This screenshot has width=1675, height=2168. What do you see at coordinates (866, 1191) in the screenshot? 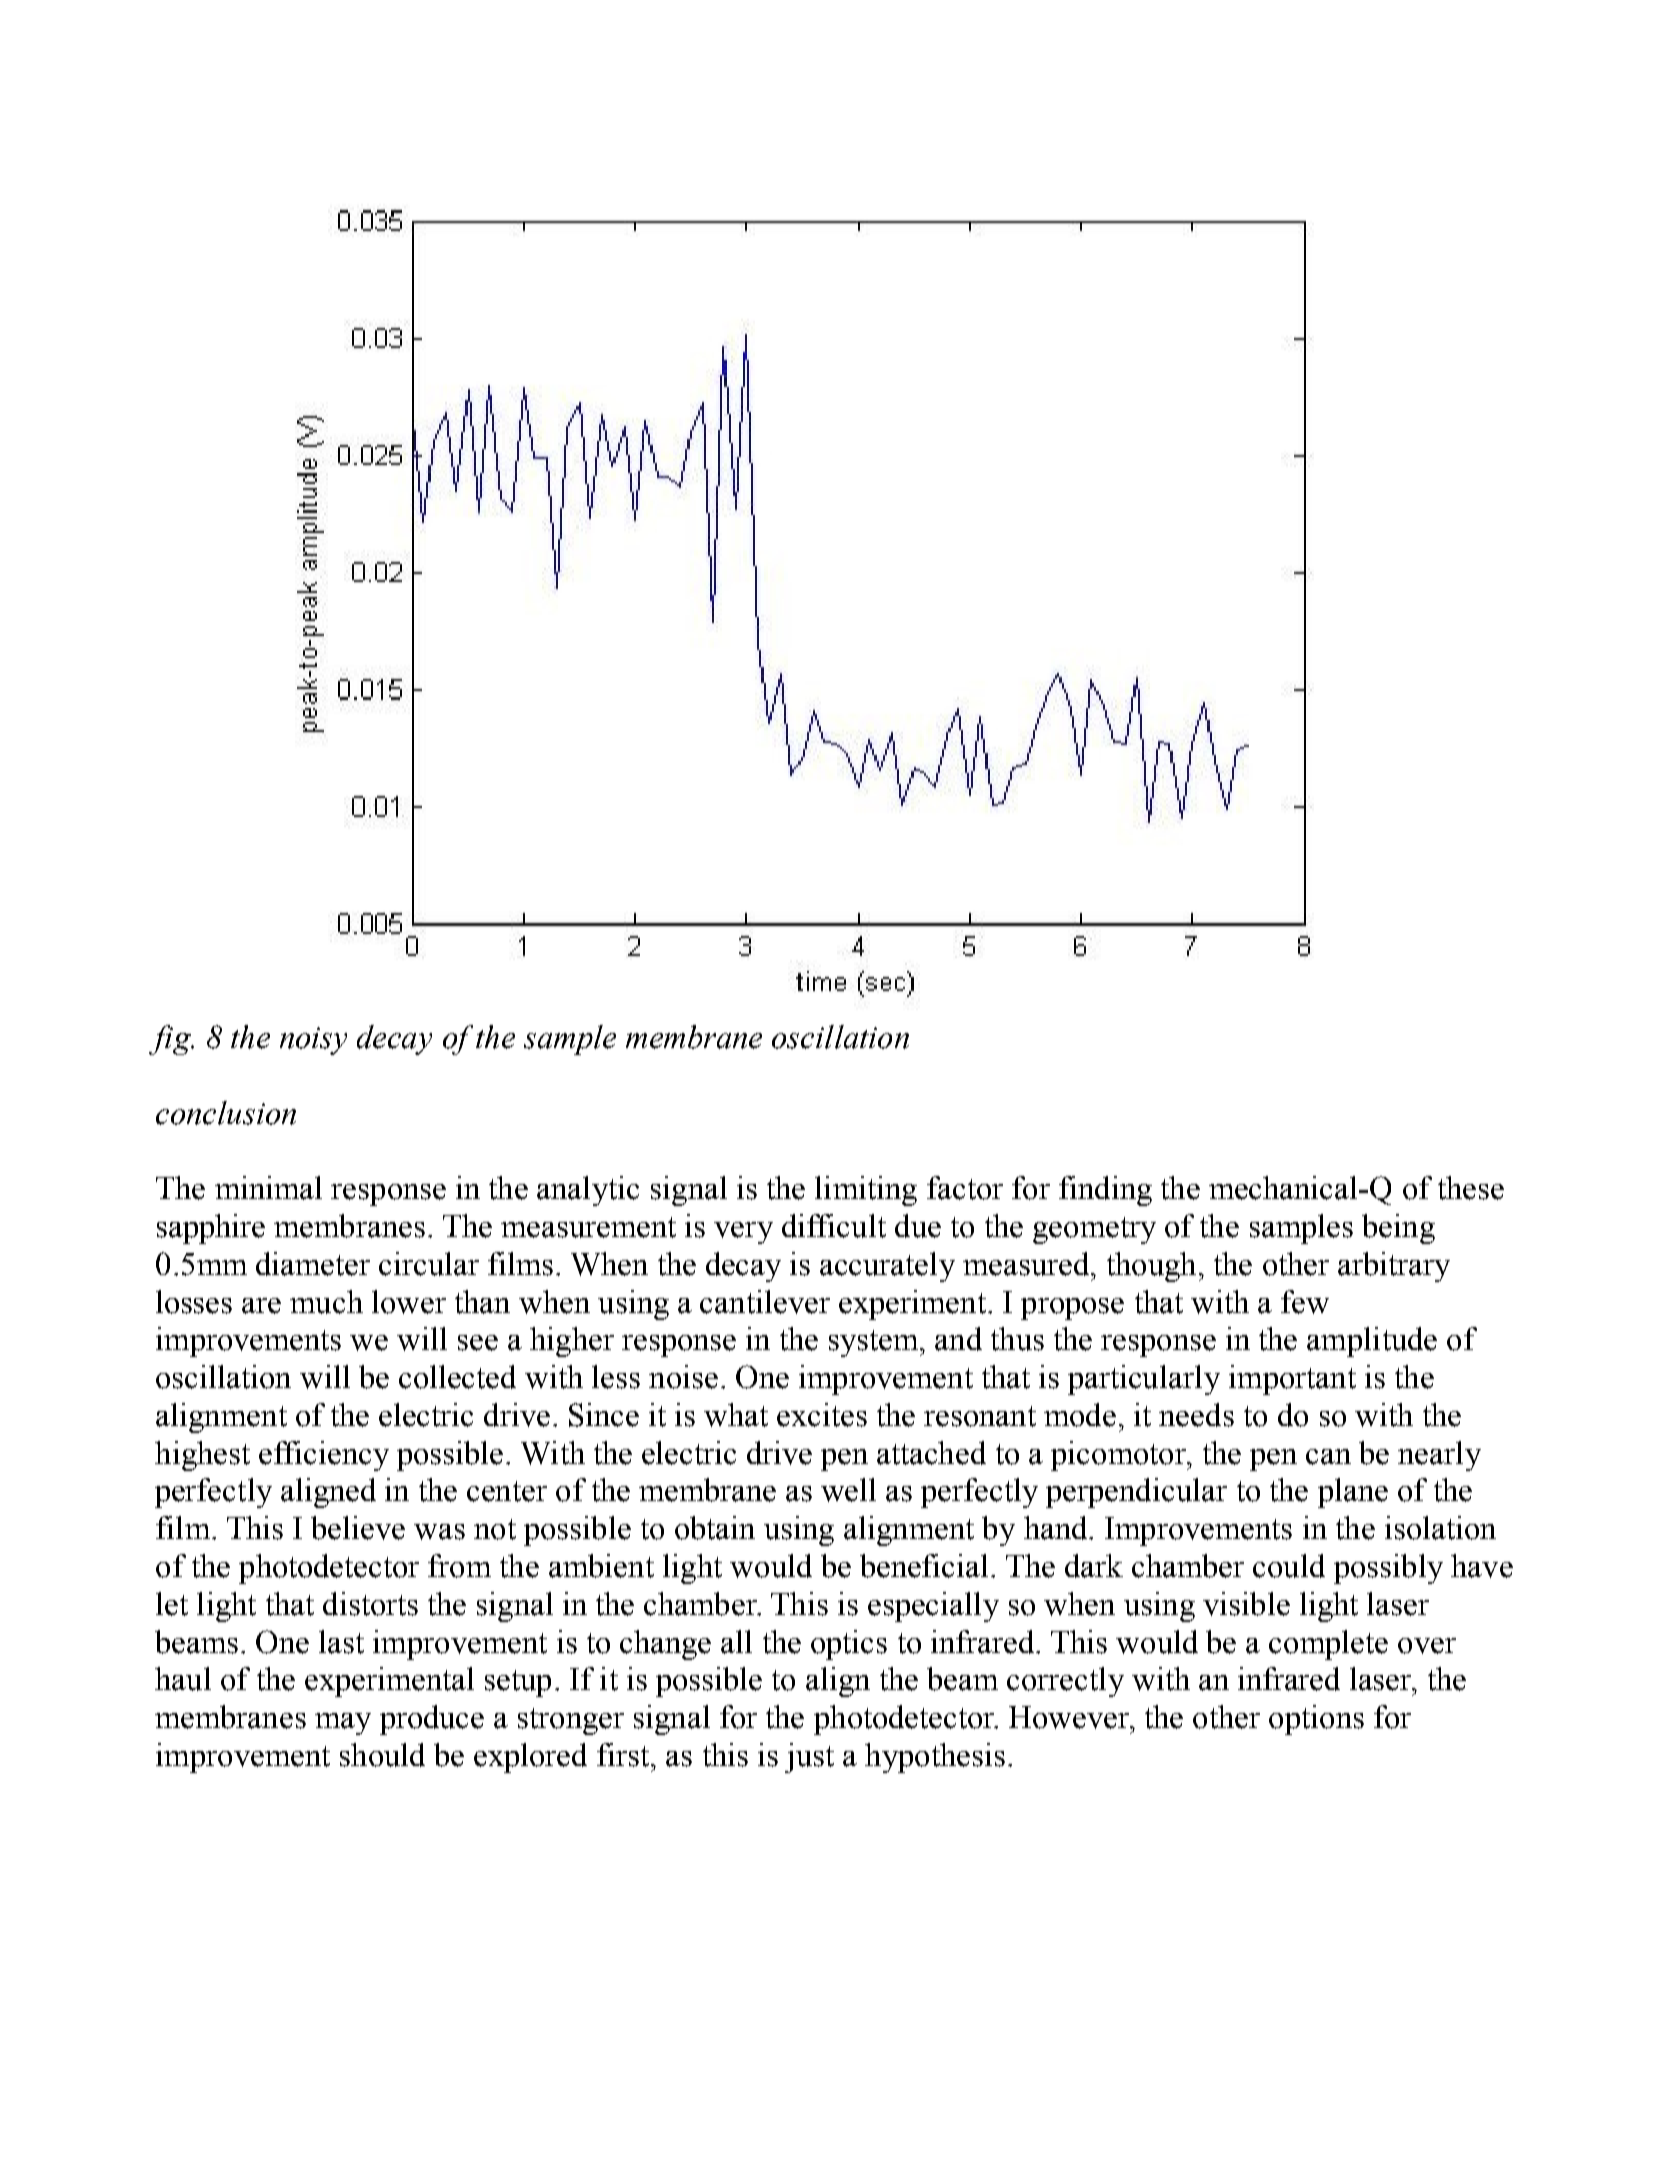
I see `limiting` at bounding box center [866, 1191].
